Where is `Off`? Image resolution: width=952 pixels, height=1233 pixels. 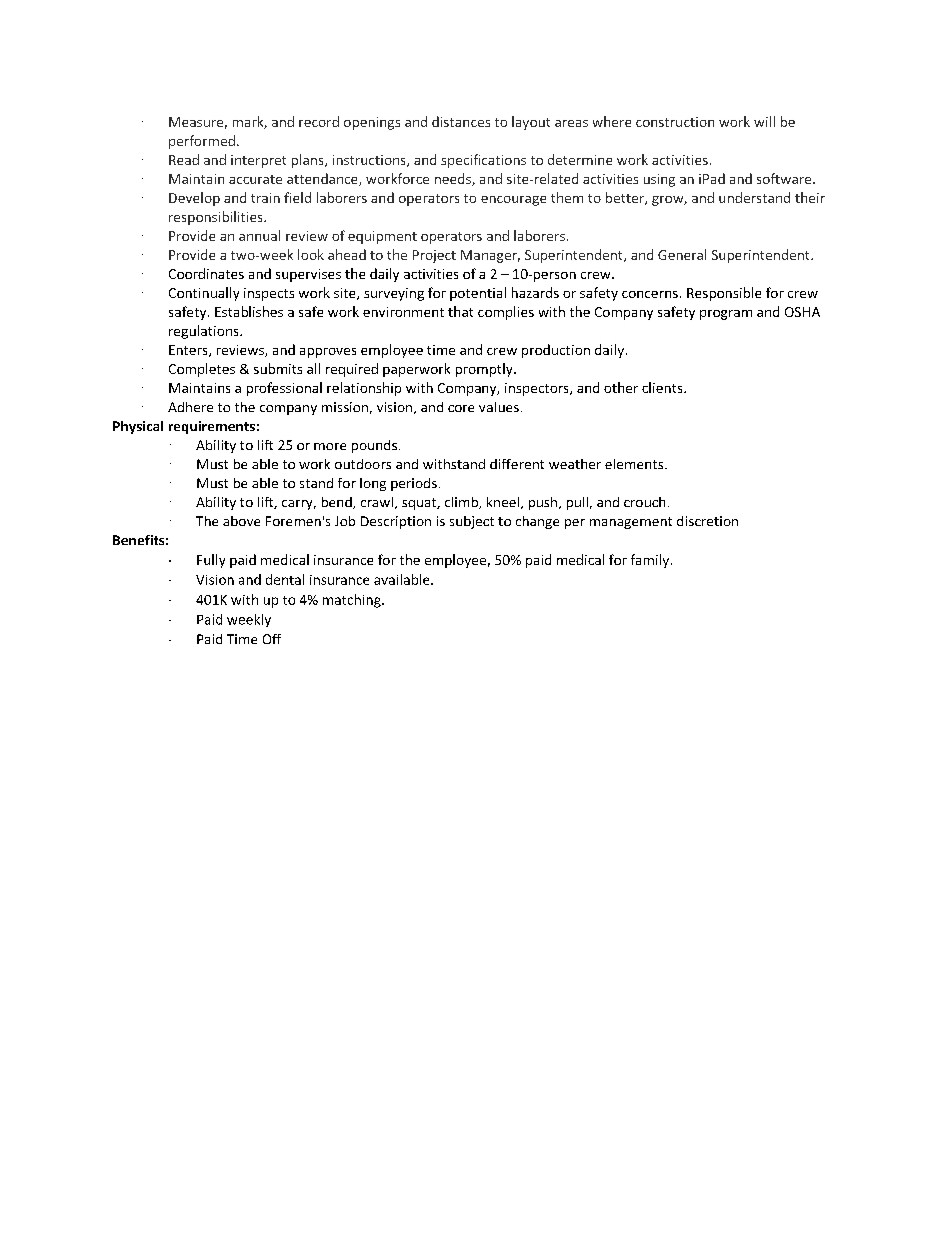 Off is located at coordinates (272, 639).
